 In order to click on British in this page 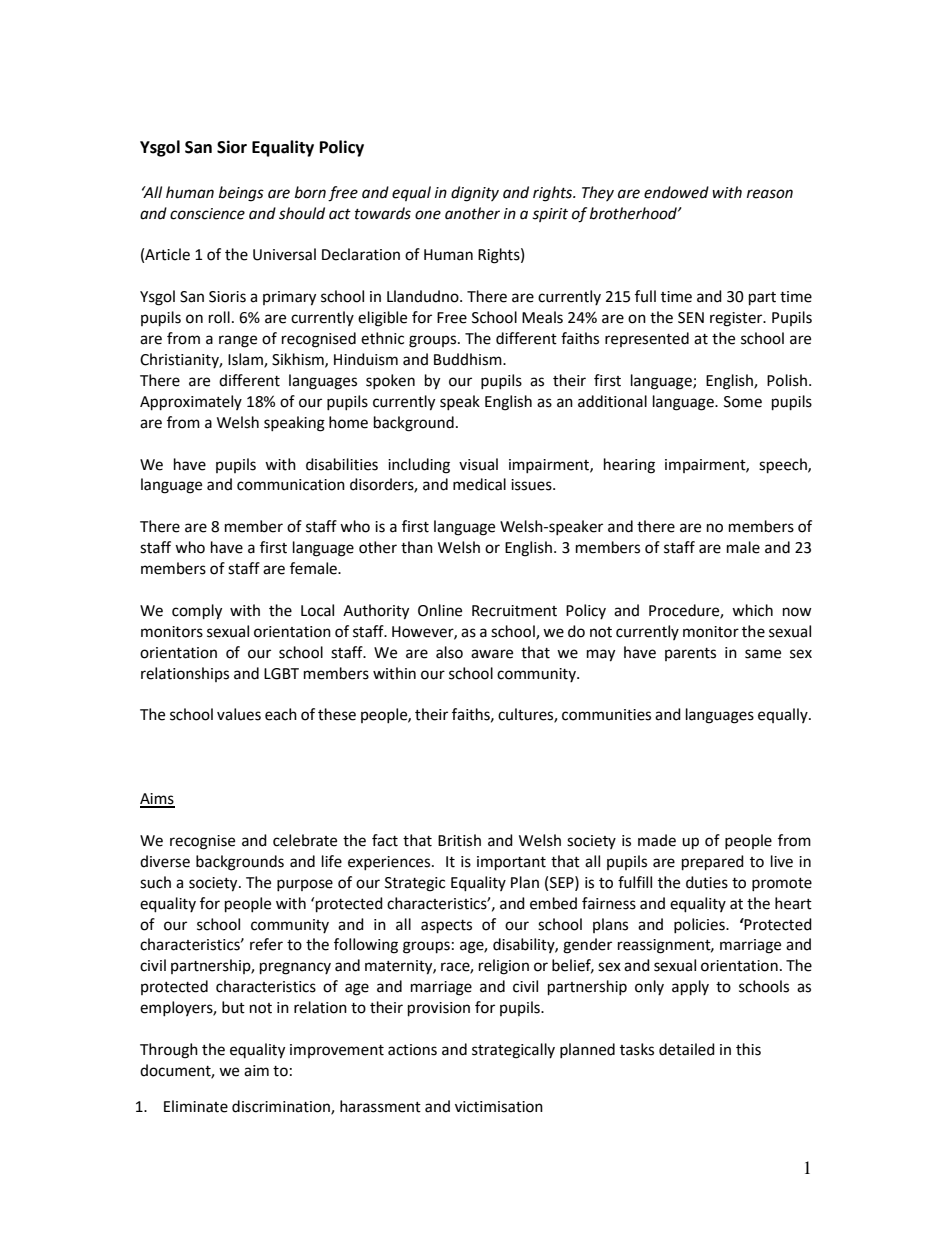, I will do `click(459, 840)`.
